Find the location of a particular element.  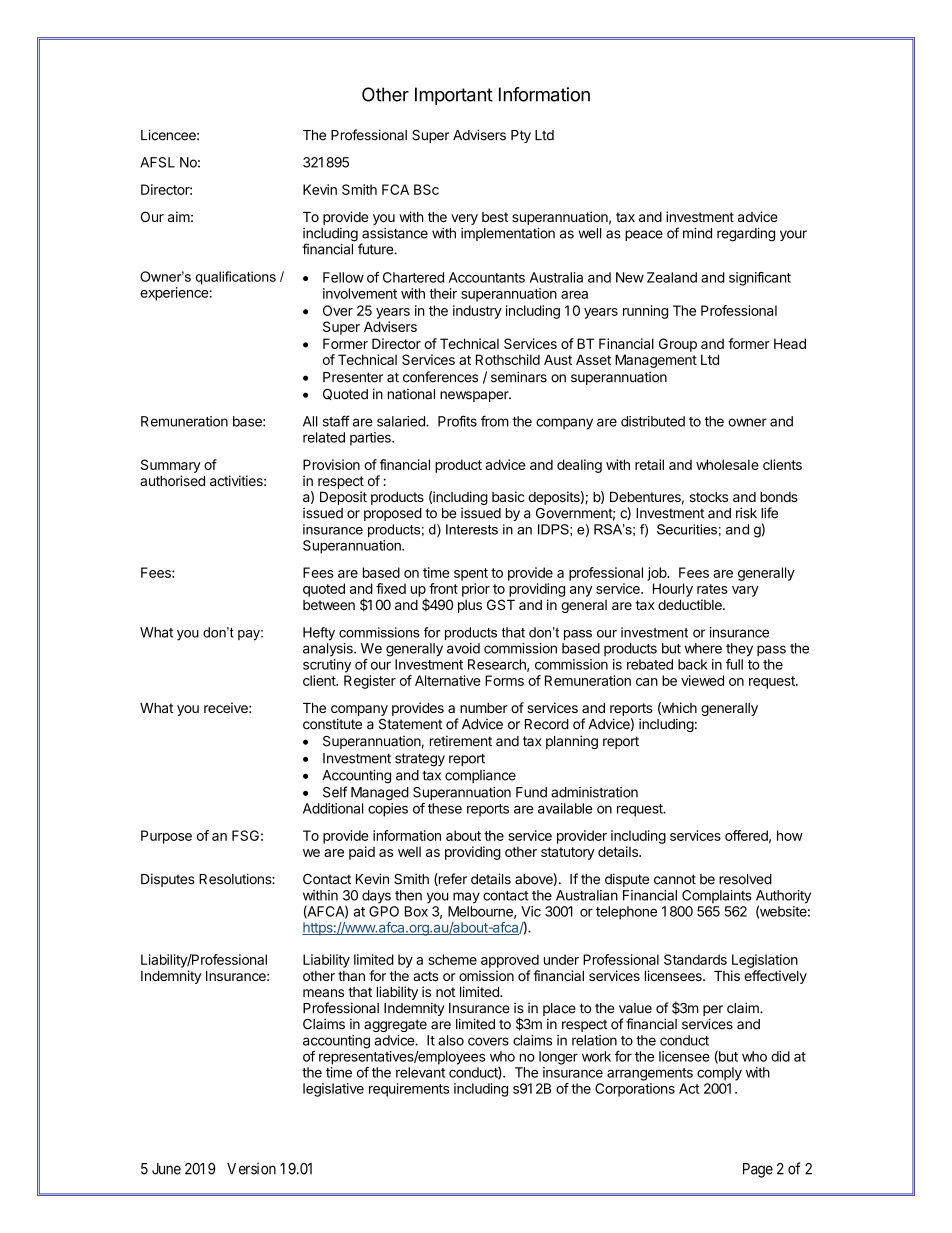

industry is located at coordinates (477, 312).
